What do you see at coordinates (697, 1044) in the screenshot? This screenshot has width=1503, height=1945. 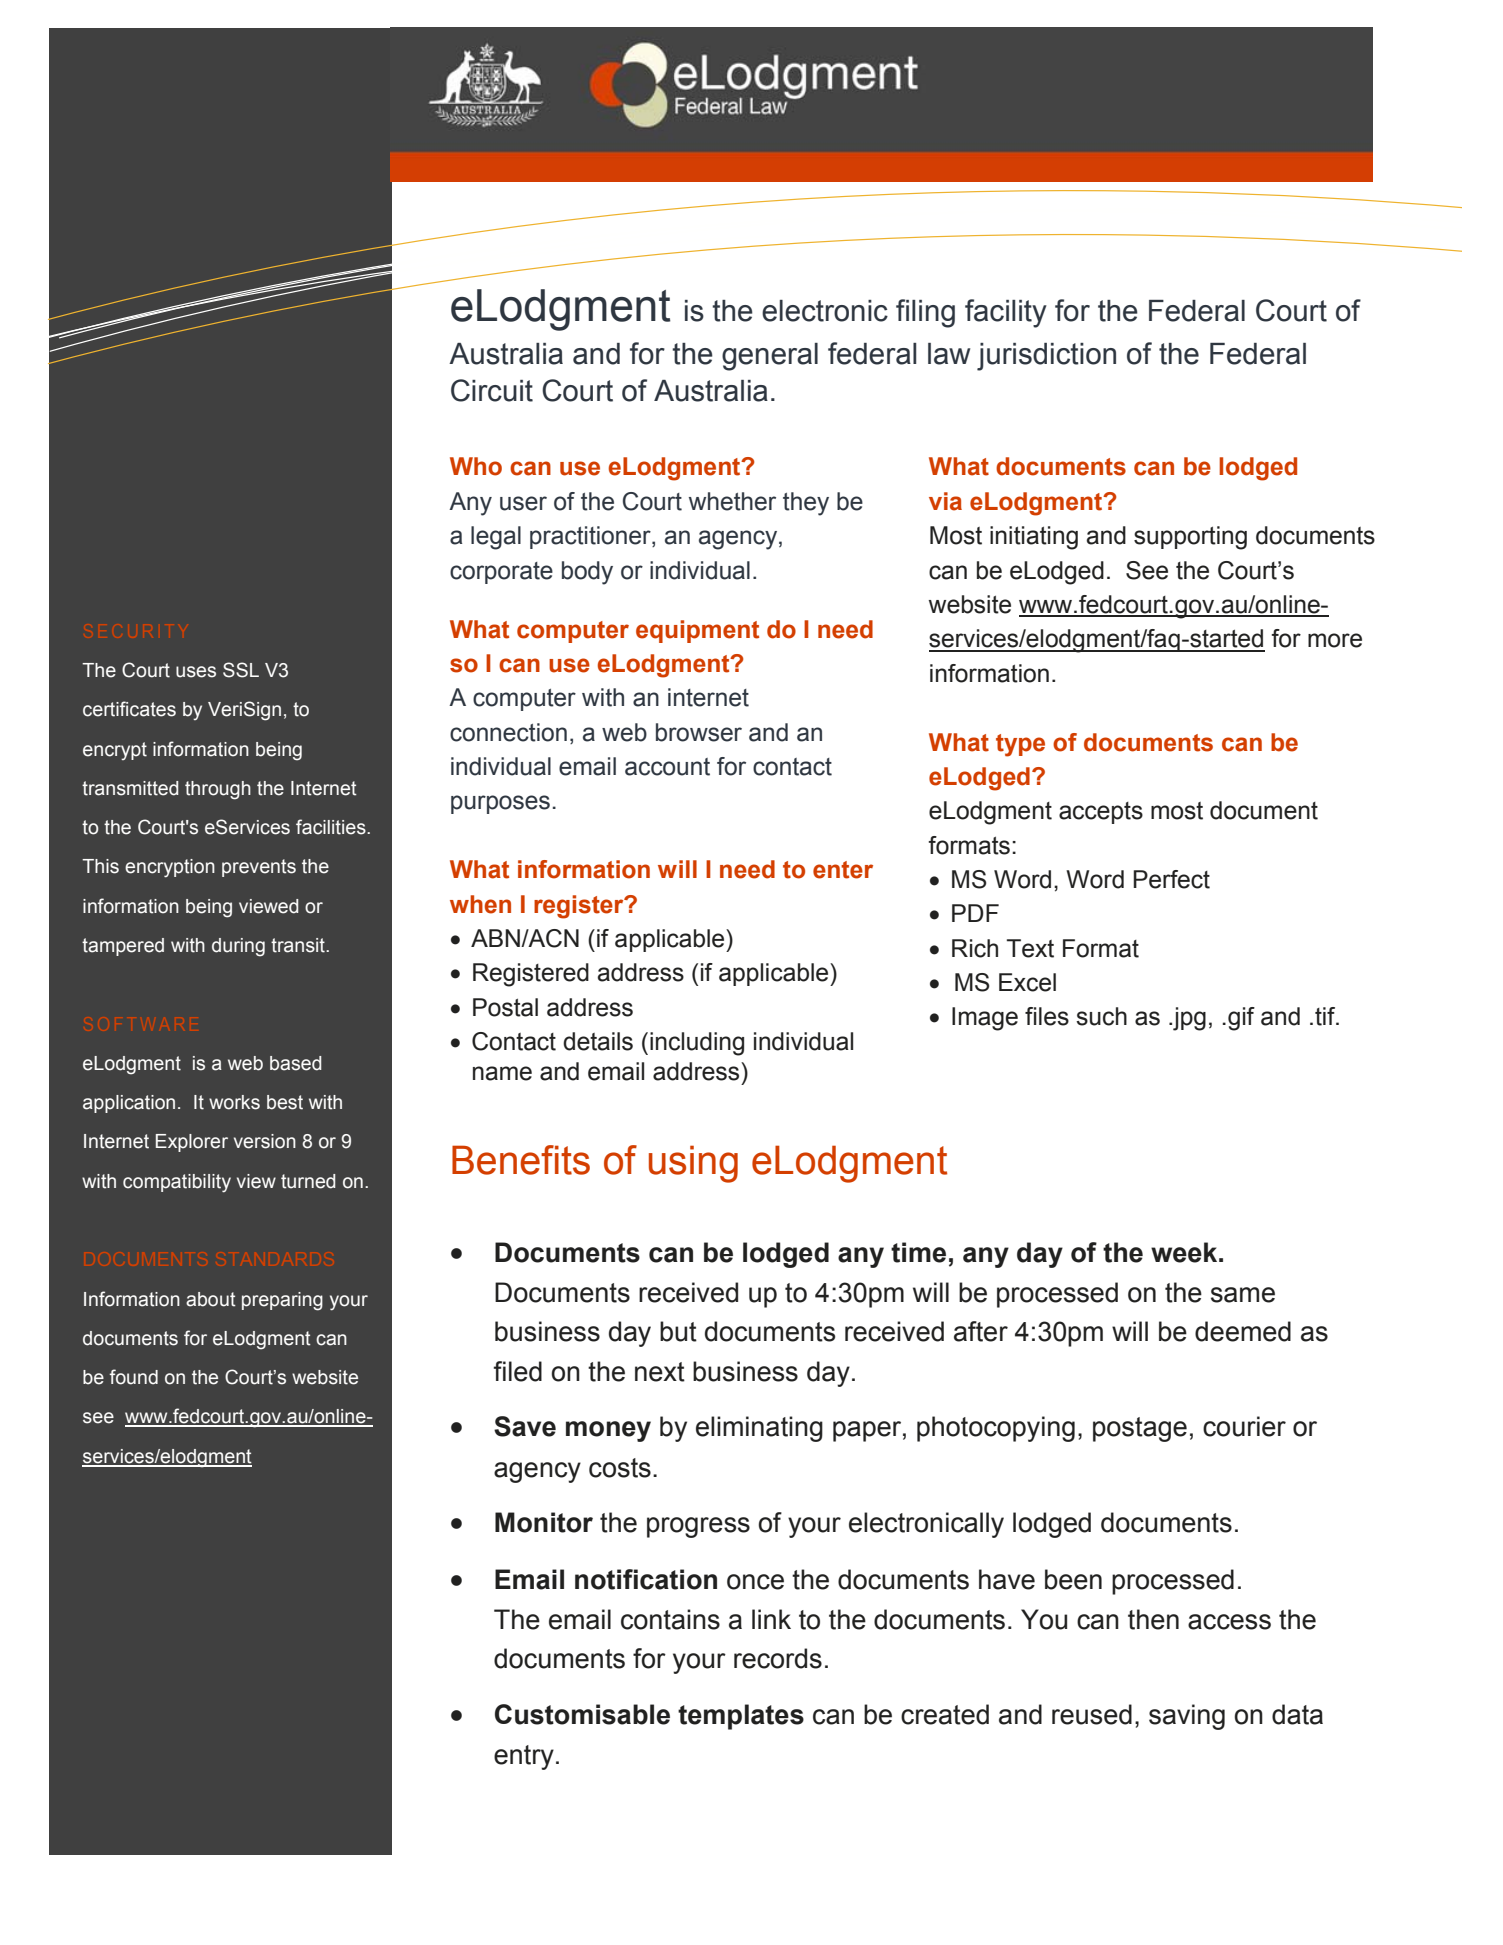 I see `including` at bounding box center [697, 1044].
